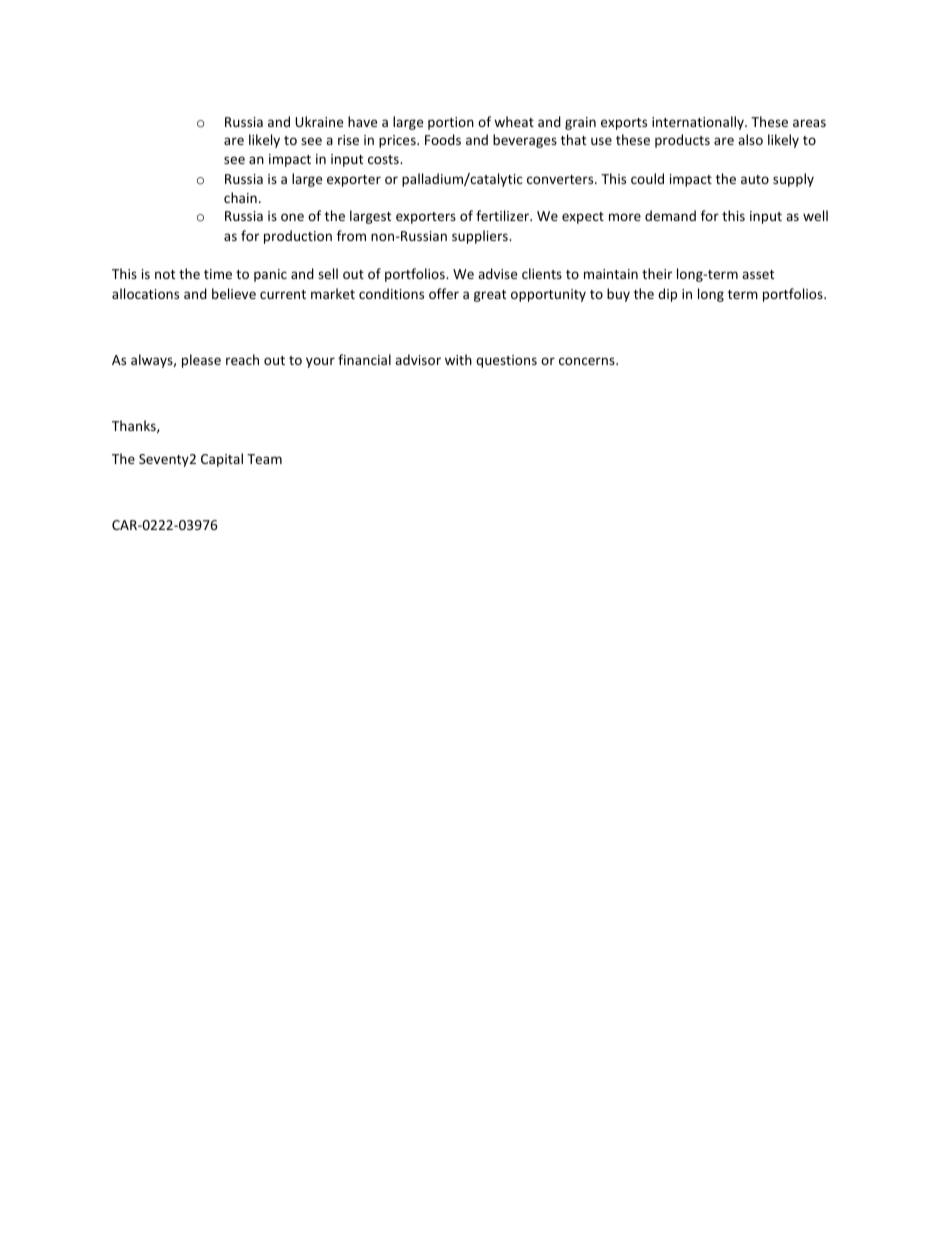  What do you see at coordinates (506, 361) in the page?
I see `questions` at bounding box center [506, 361].
